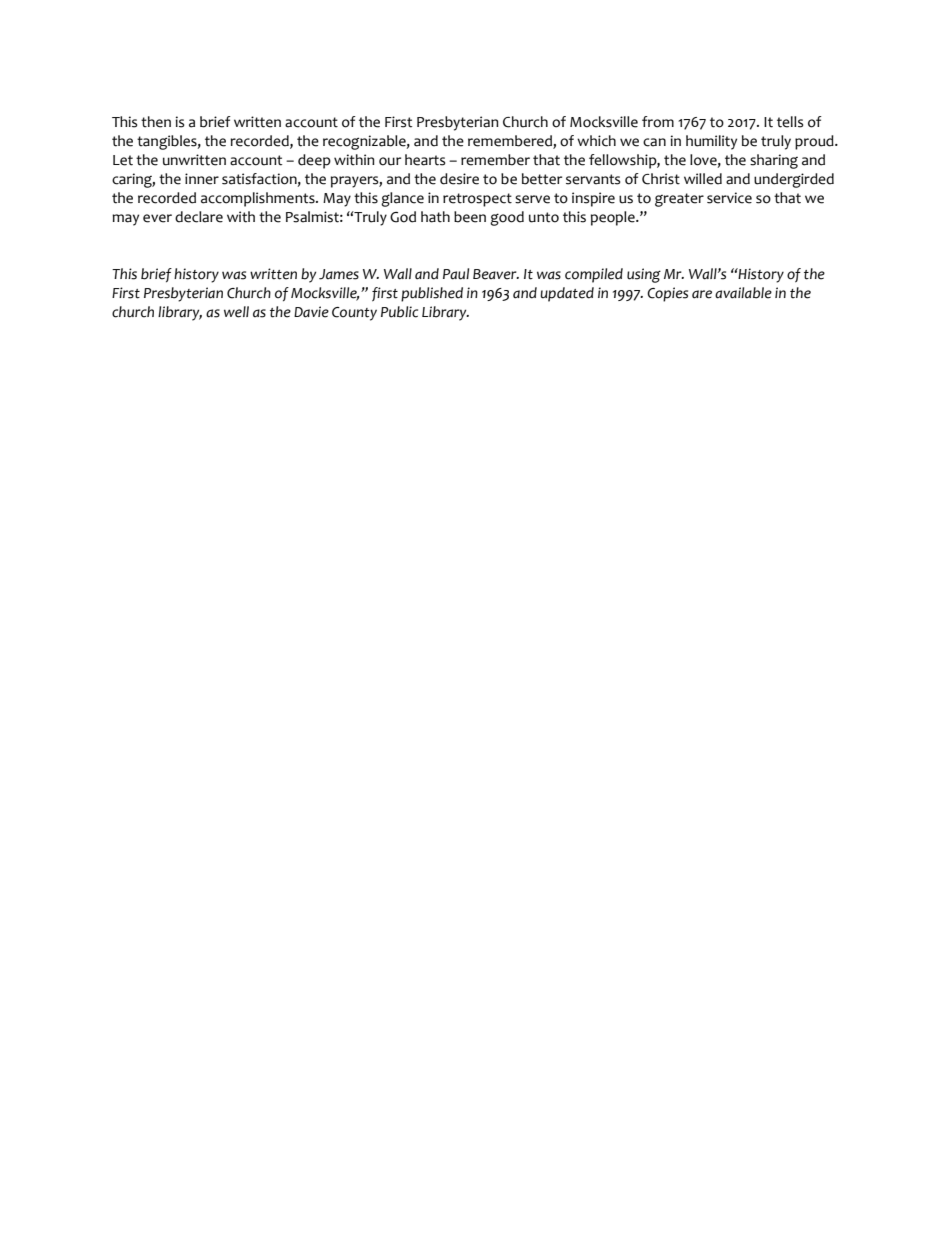 This document has height=1233, width=952. What do you see at coordinates (596, 141) in the document?
I see `which` at bounding box center [596, 141].
